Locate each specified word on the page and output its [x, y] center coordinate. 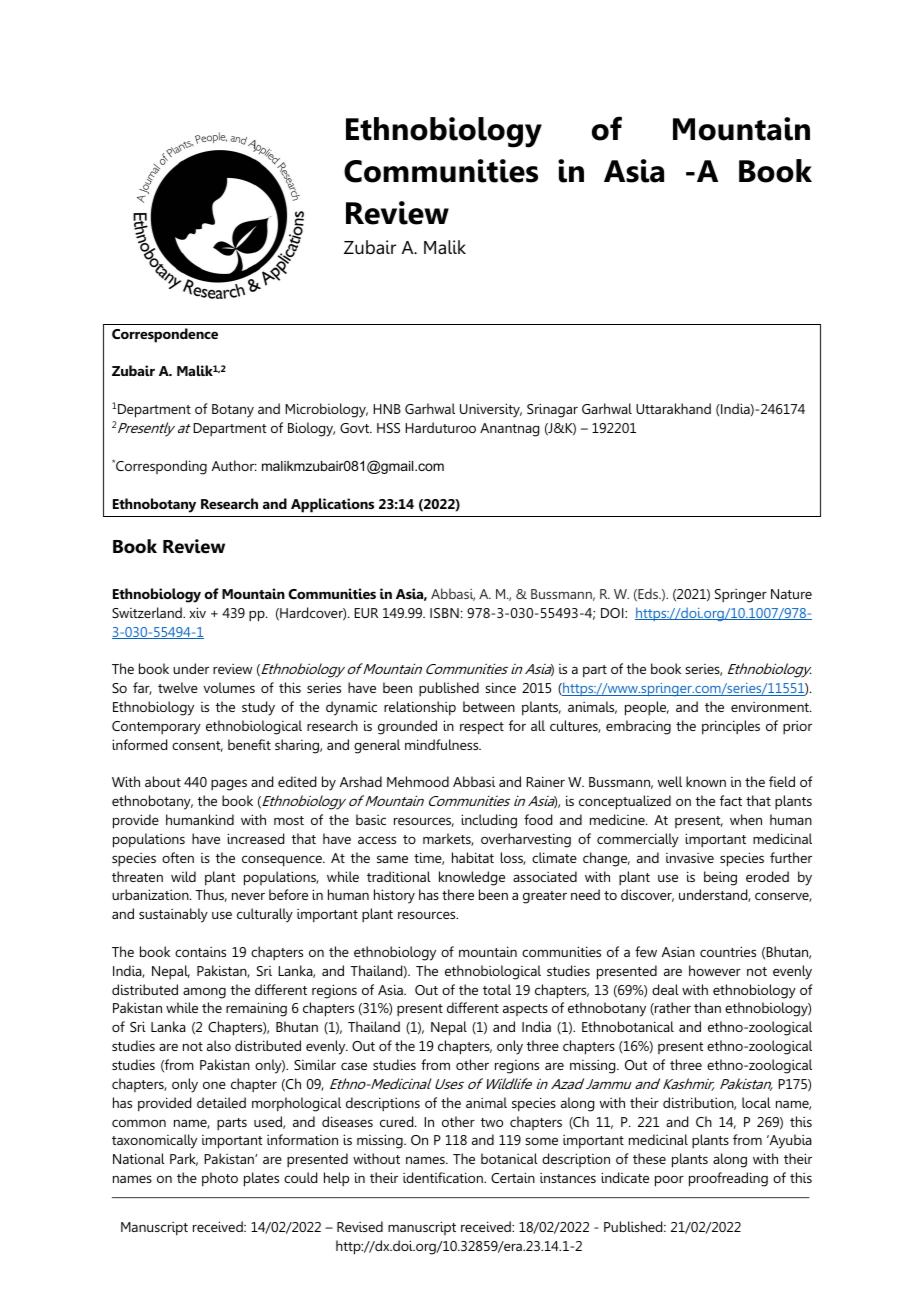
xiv [197, 612]
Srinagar [552, 410]
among [204, 993]
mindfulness [443, 744]
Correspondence [165, 335]
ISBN [444, 613]
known [706, 781]
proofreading [728, 1179]
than [707, 1007]
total [497, 989]
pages [229, 785]
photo [220, 1179]
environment [771, 707]
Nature [791, 594]
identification [444, 1177]
